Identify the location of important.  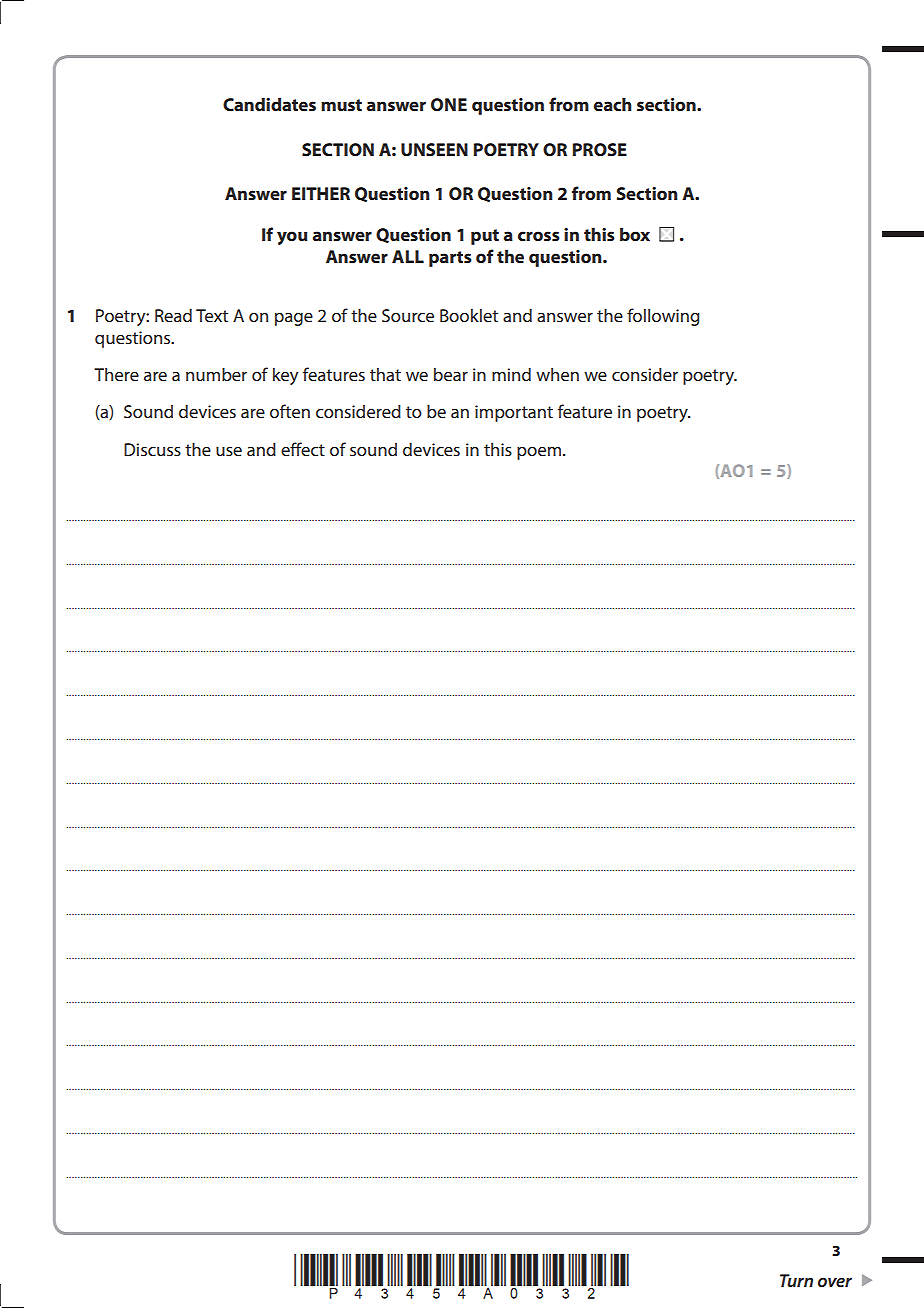
(514, 413).
